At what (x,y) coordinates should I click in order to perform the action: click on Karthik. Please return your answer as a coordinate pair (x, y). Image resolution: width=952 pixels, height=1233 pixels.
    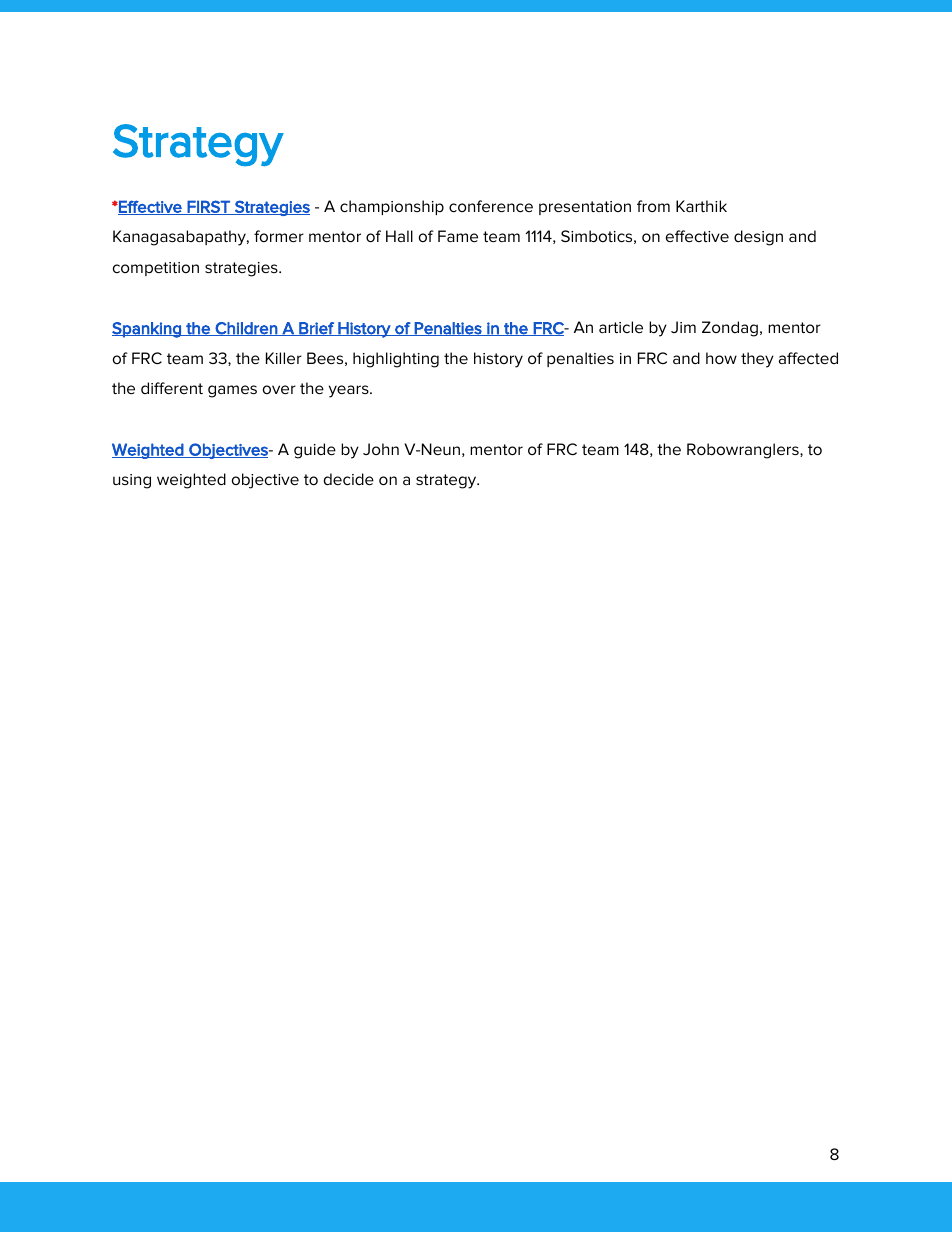
    Looking at the image, I should click on (701, 206).
